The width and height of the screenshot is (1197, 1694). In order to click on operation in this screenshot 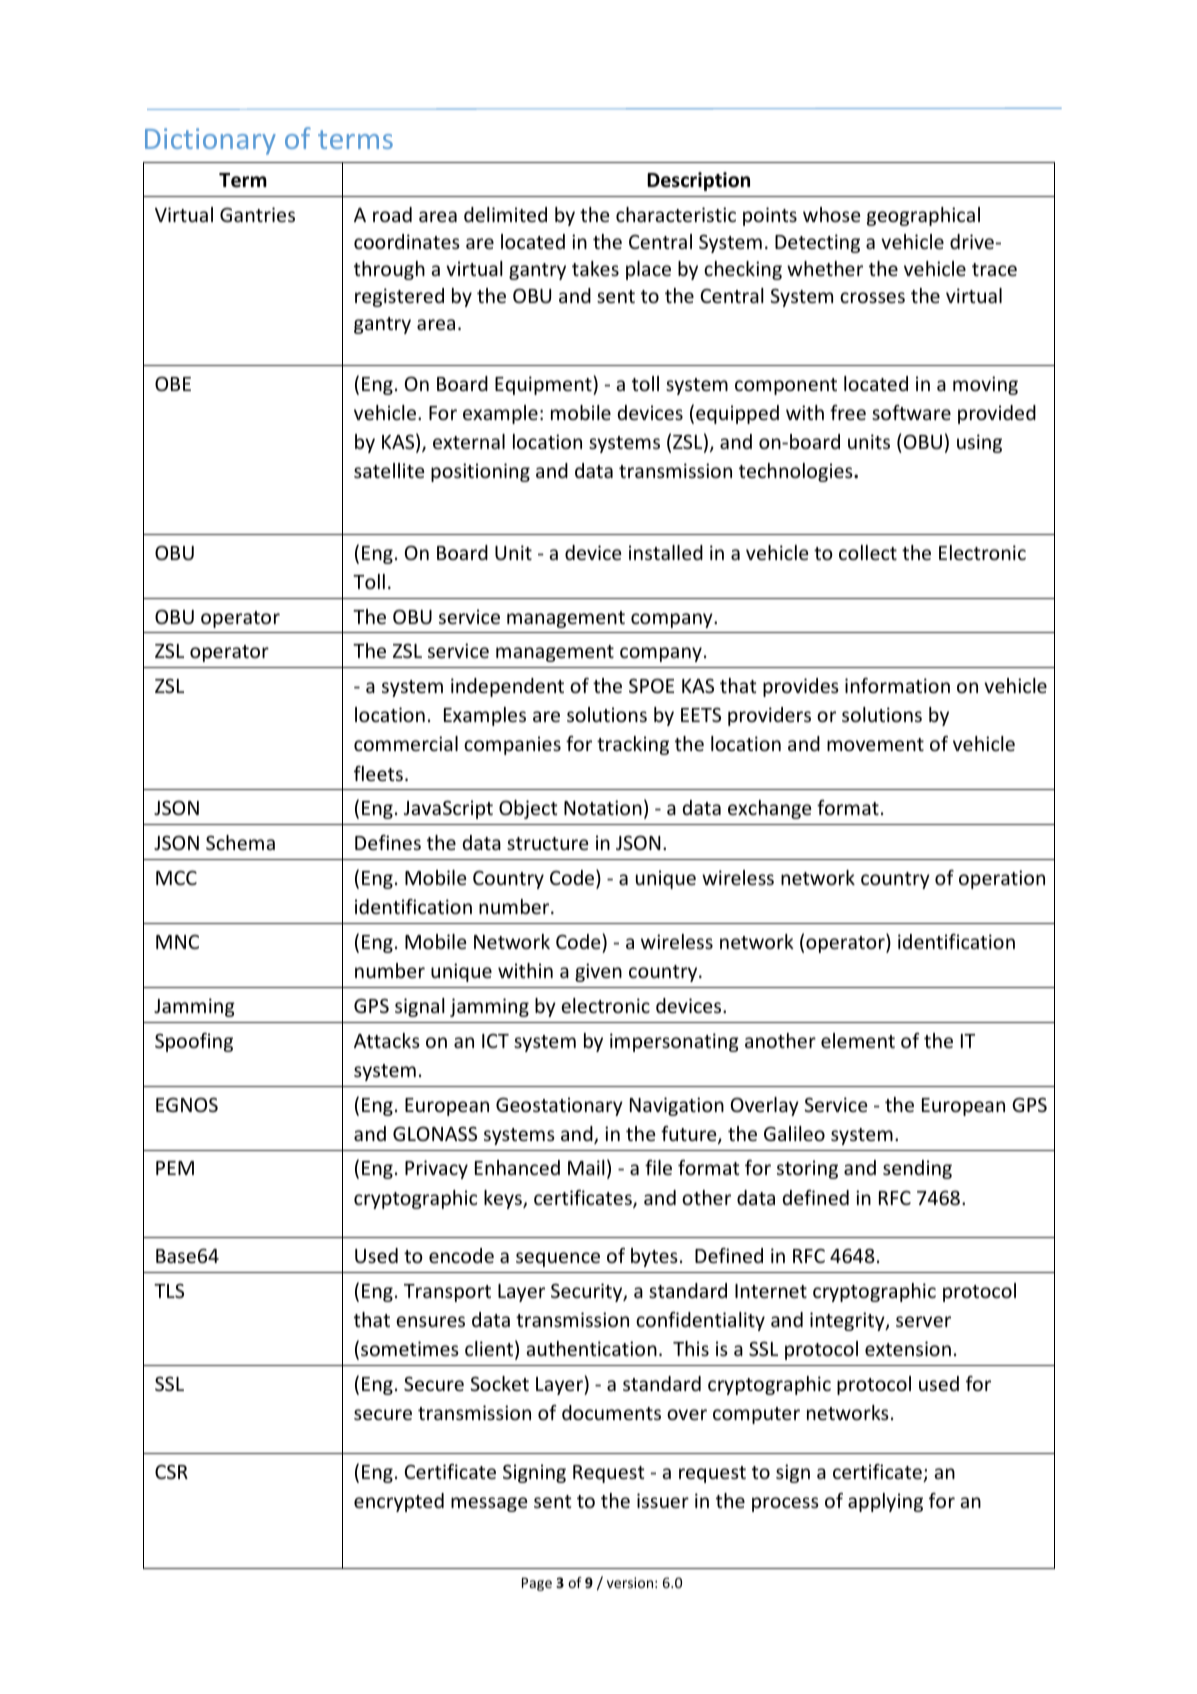, I will do `click(1002, 879)`.
